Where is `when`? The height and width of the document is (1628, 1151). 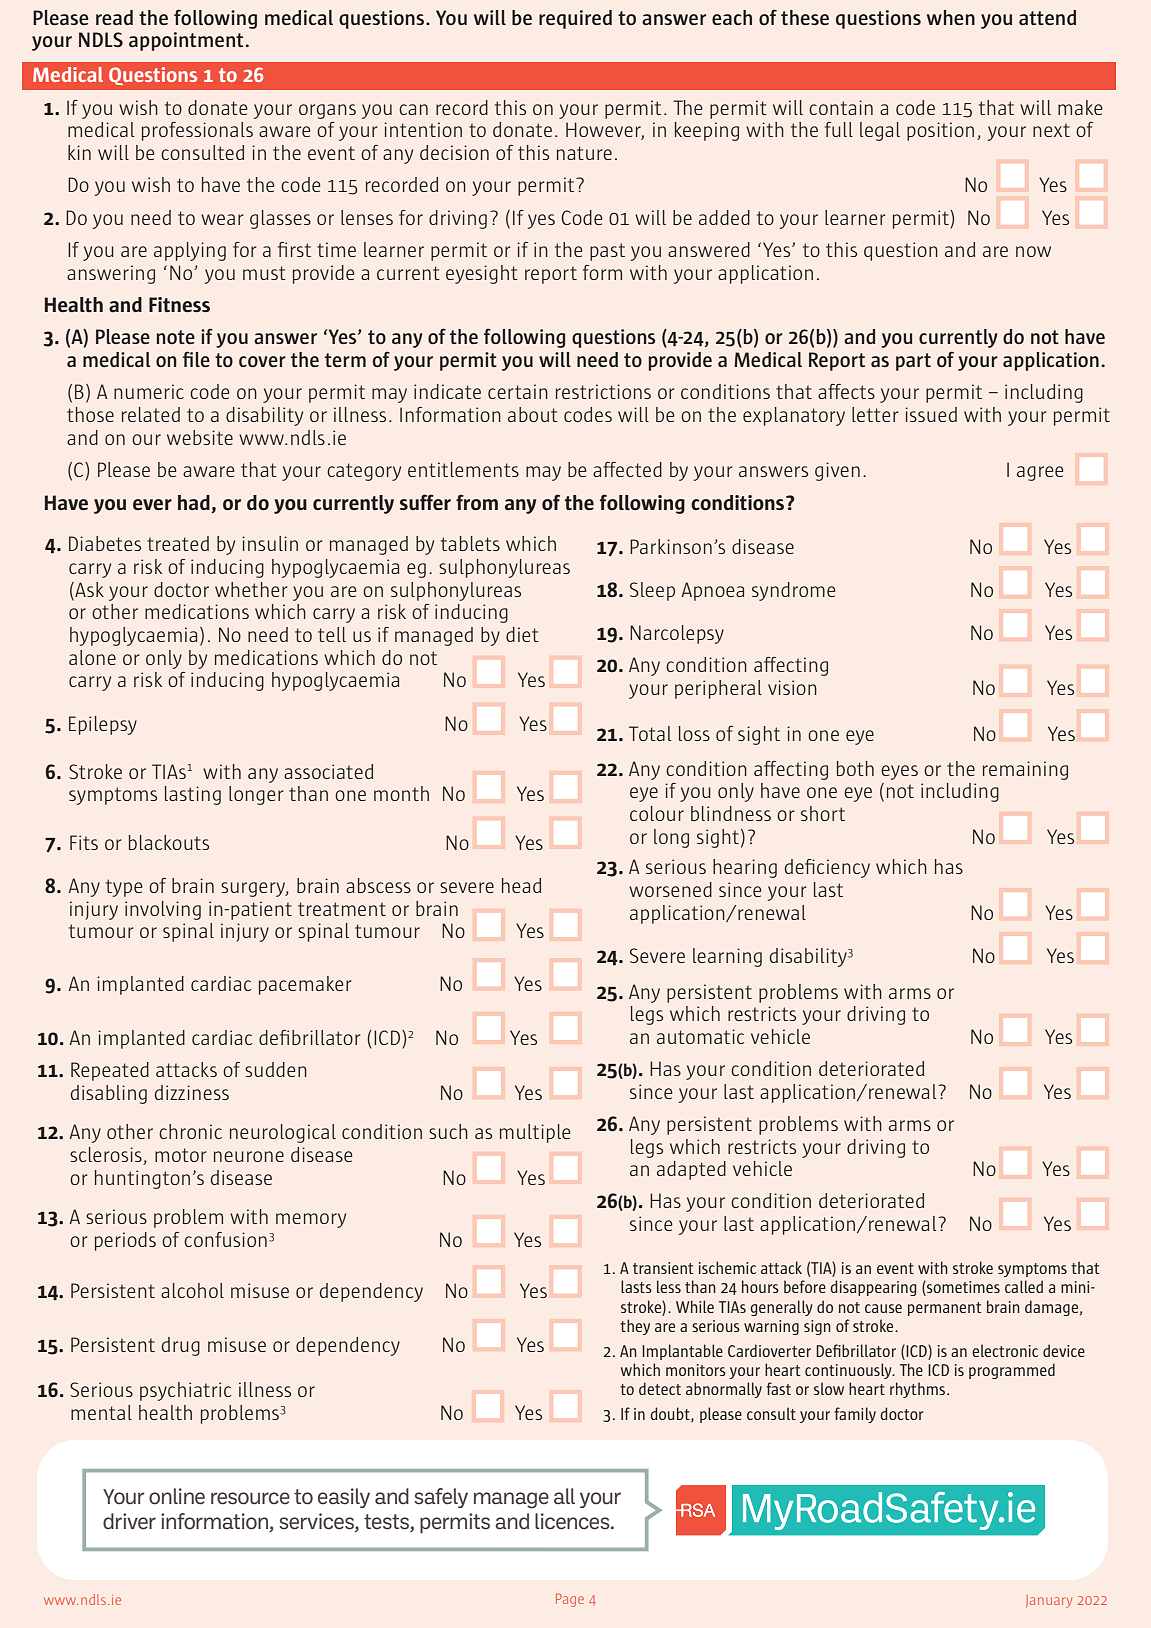 when is located at coordinates (951, 17).
